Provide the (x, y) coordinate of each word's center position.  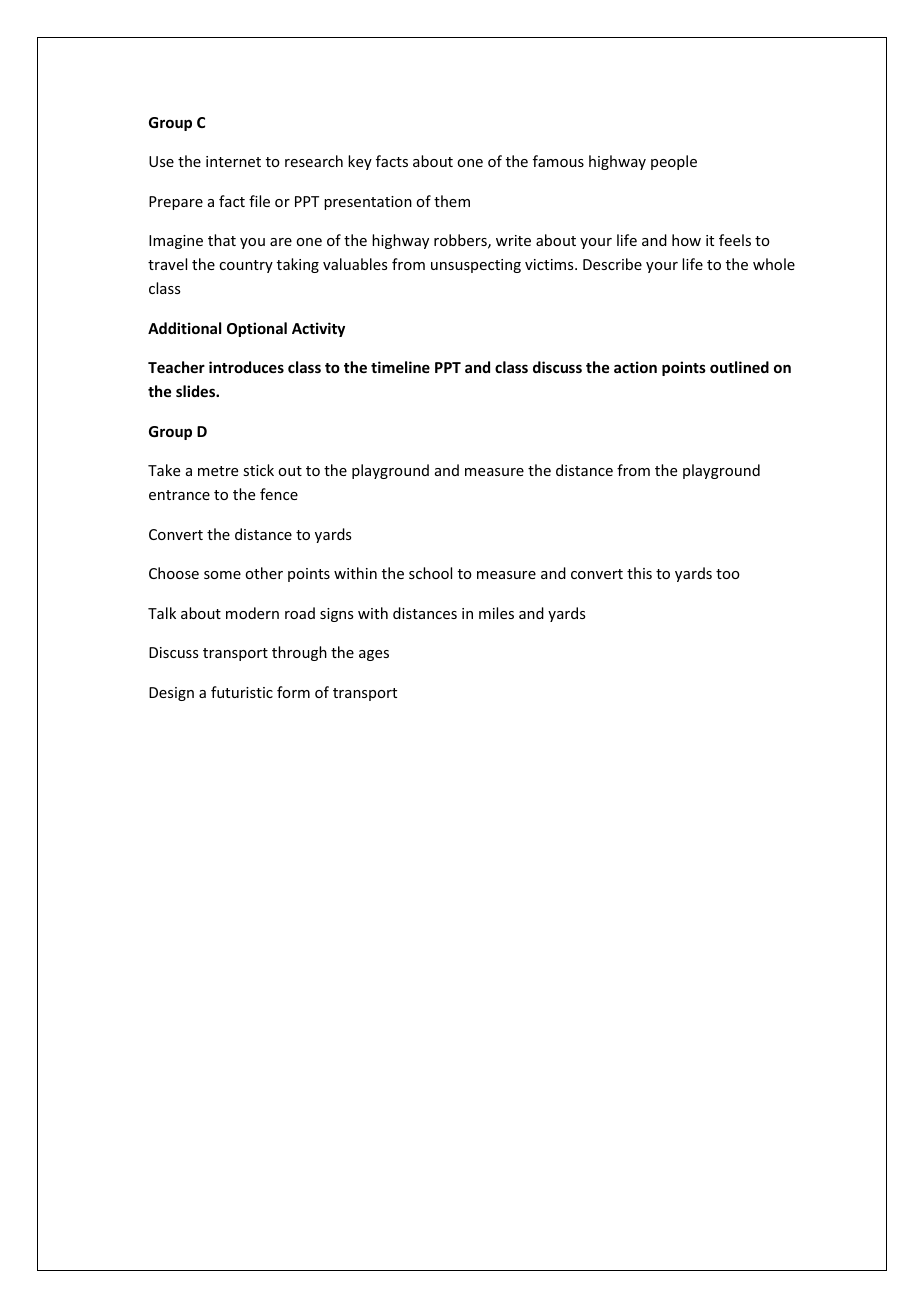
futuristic (242, 692)
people (674, 162)
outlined (739, 367)
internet (233, 161)
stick (258, 470)
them (452, 201)
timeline (400, 367)
